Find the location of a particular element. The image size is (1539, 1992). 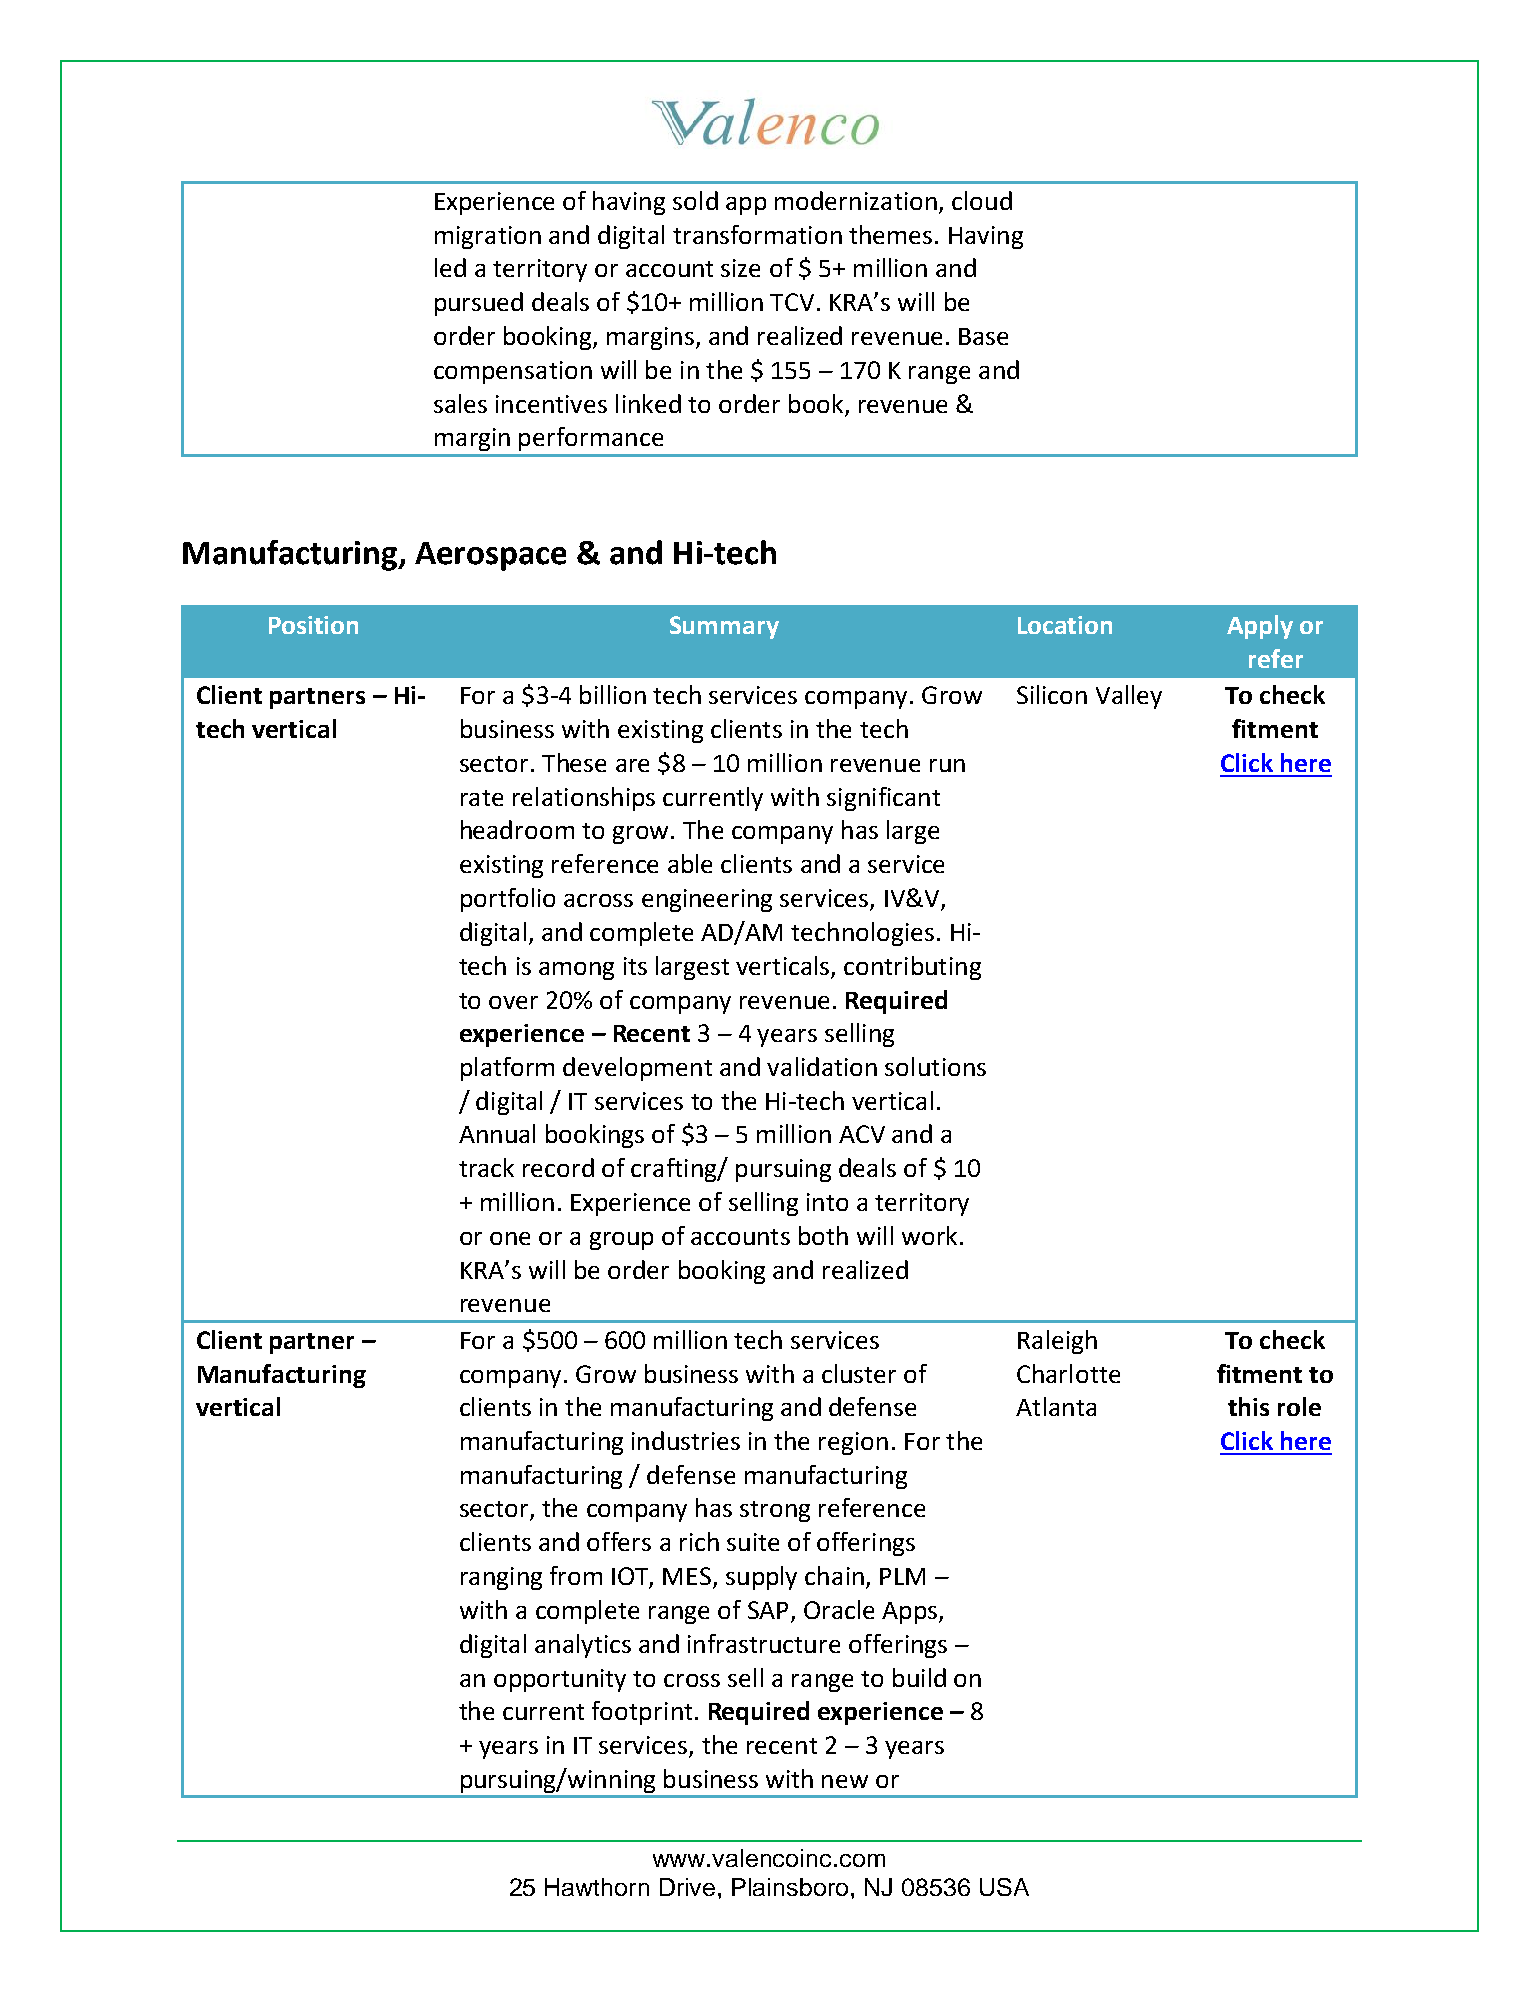

platform is located at coordinates (507, 1069).
